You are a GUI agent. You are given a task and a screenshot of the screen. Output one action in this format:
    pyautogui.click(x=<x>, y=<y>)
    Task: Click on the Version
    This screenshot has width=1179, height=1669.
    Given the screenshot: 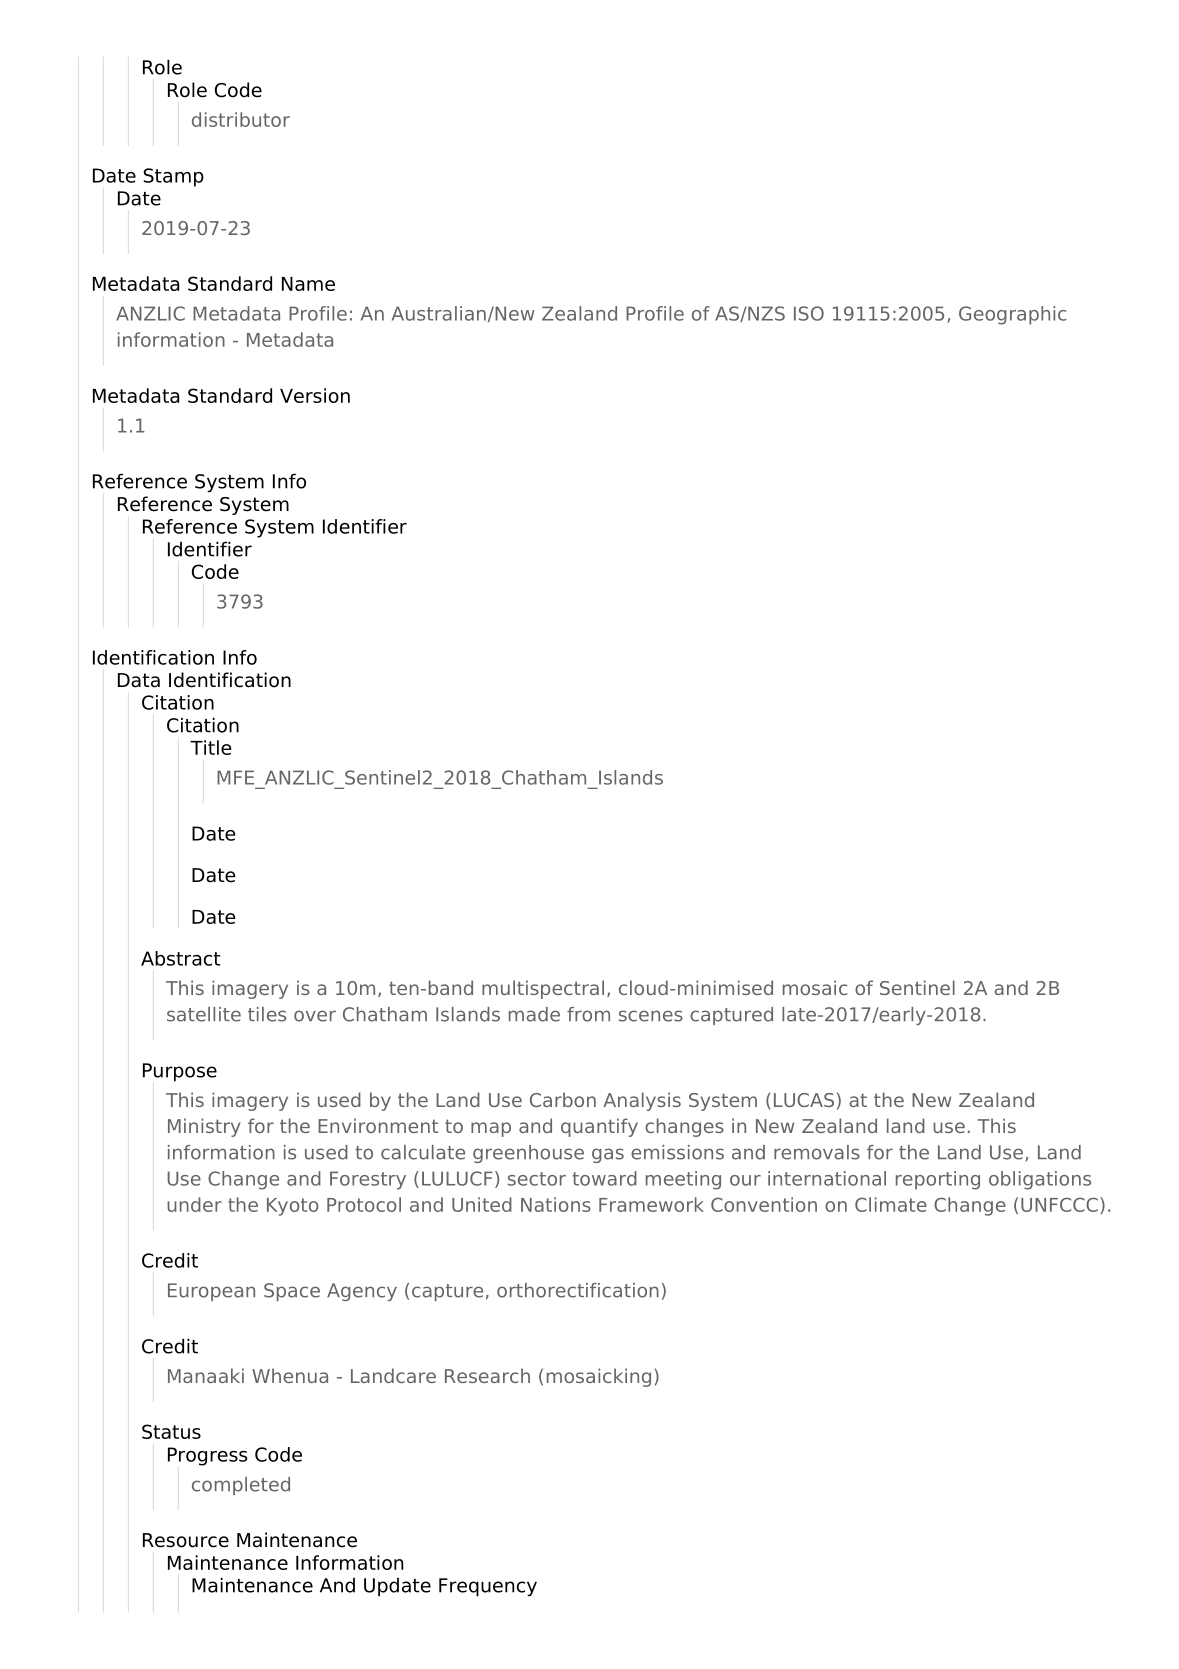 What is the action you would take?
    pyautogui.click(x=315, y=395)
